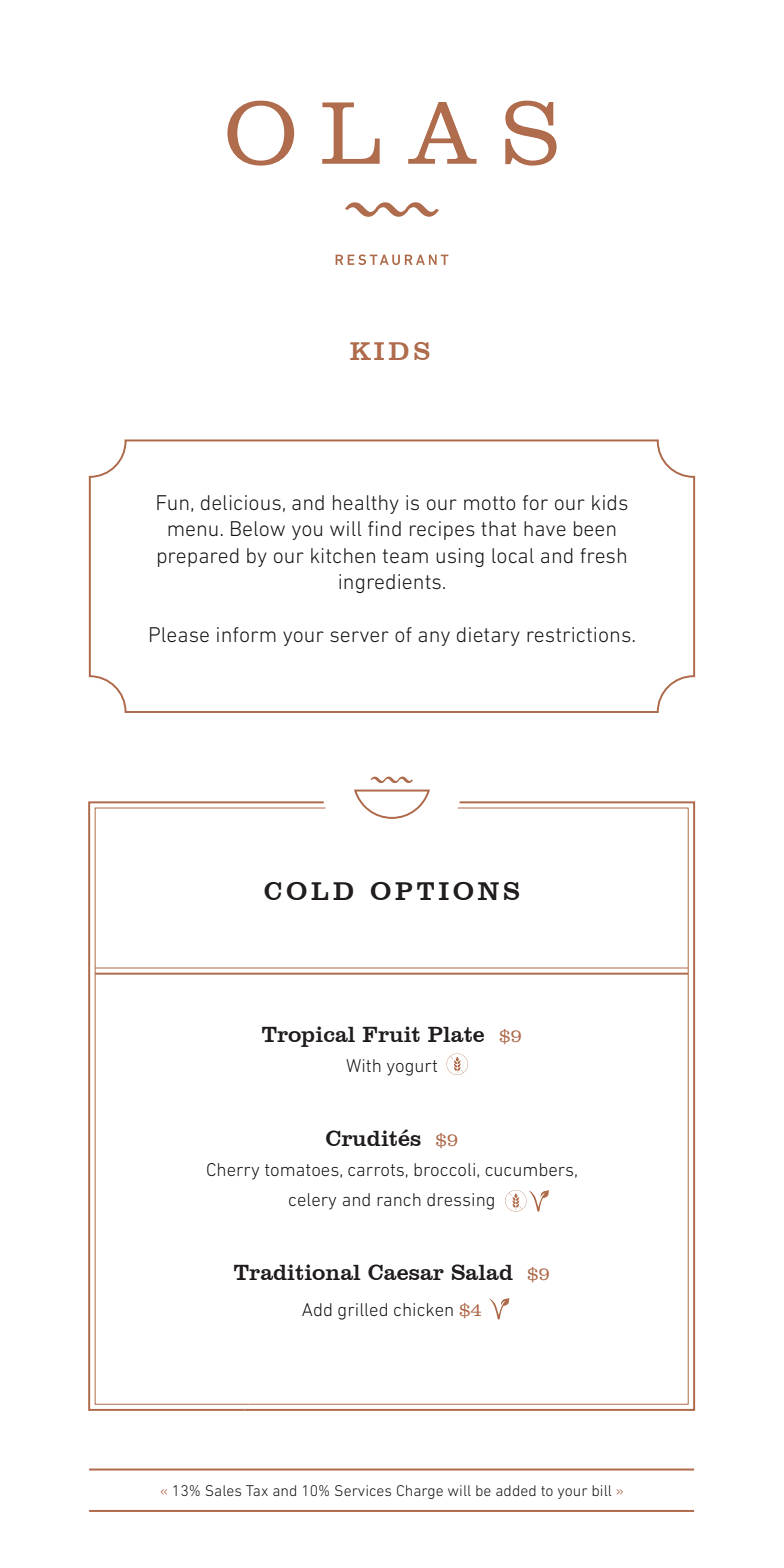  I want to click on Salad, so click(482, 1272).
